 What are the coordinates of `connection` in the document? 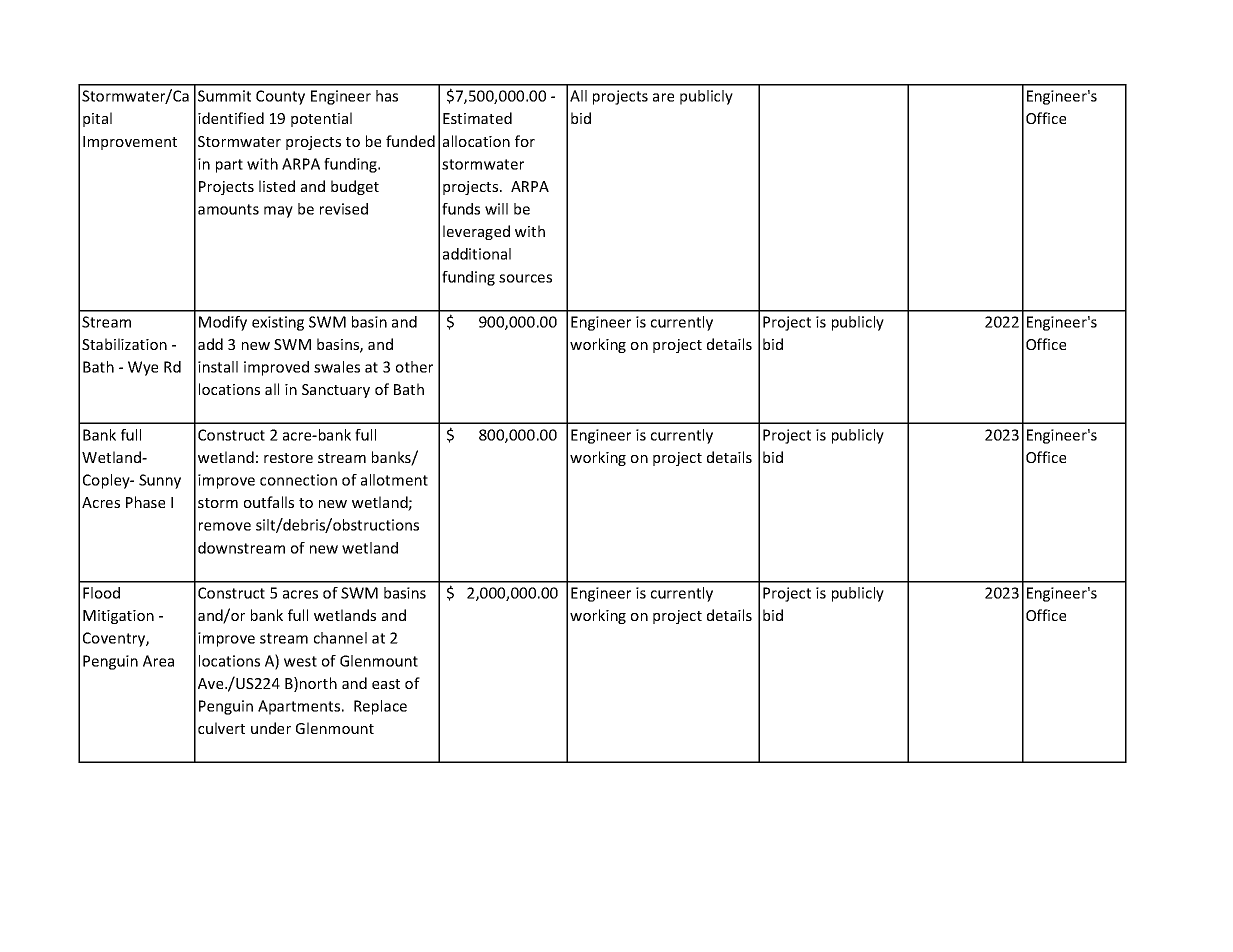 It's located at (298, 480).
